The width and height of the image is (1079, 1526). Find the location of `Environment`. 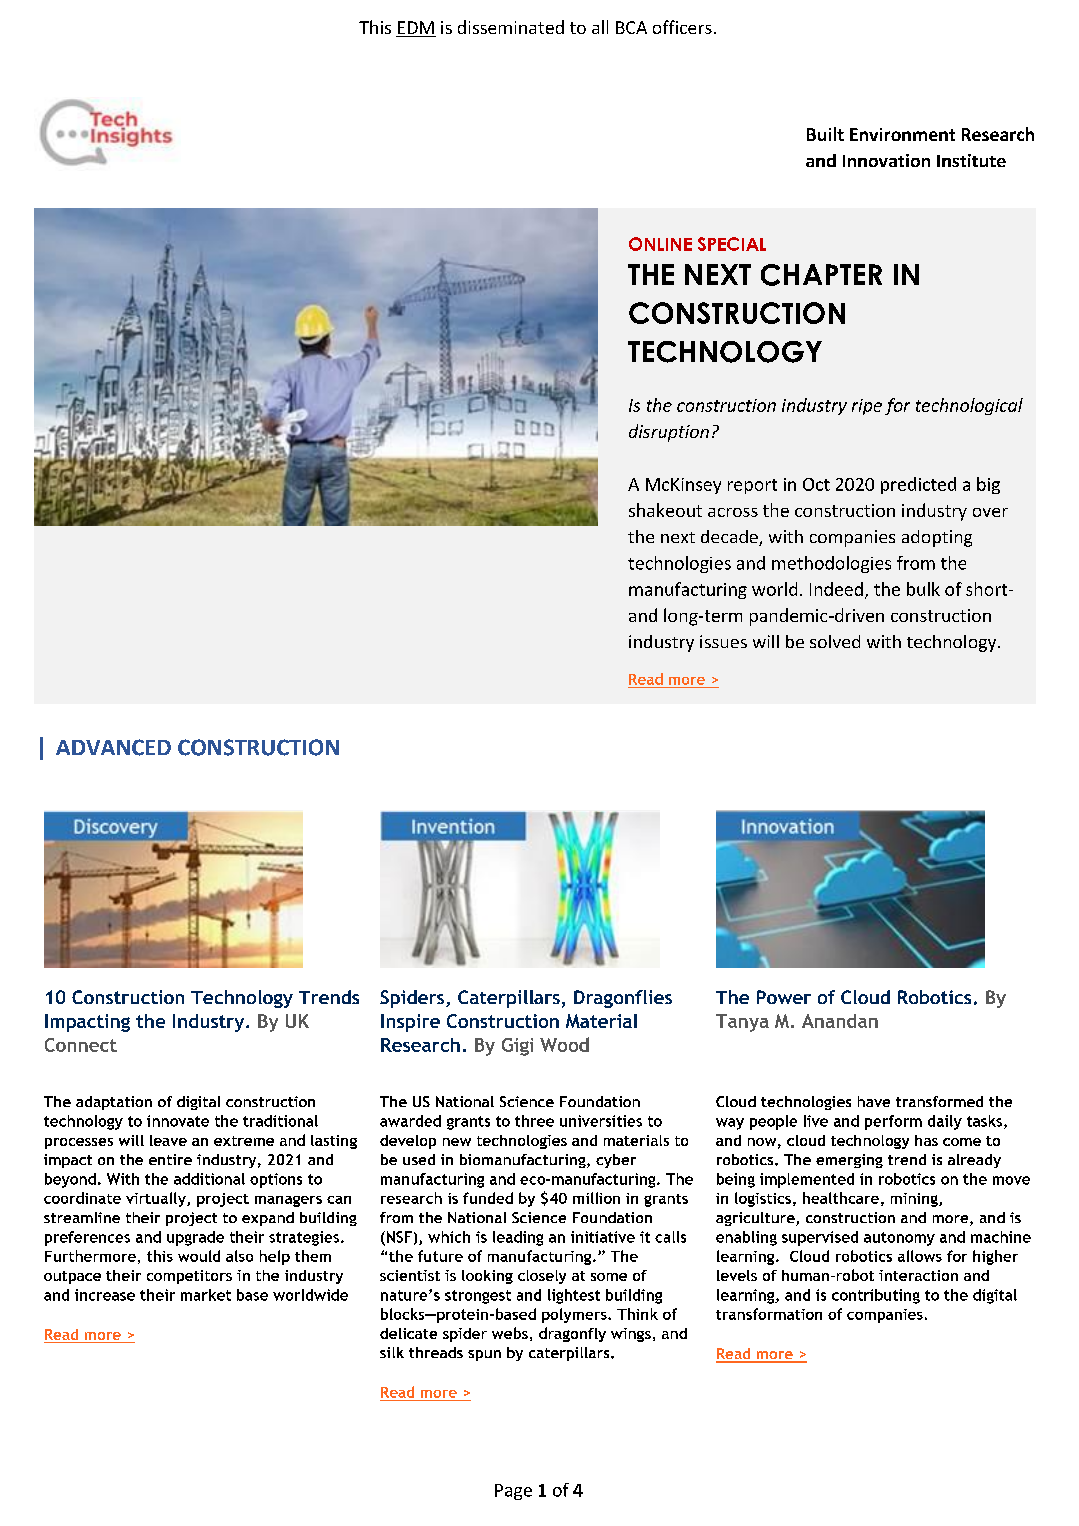

Environment is located at coordinates (902, 134).
